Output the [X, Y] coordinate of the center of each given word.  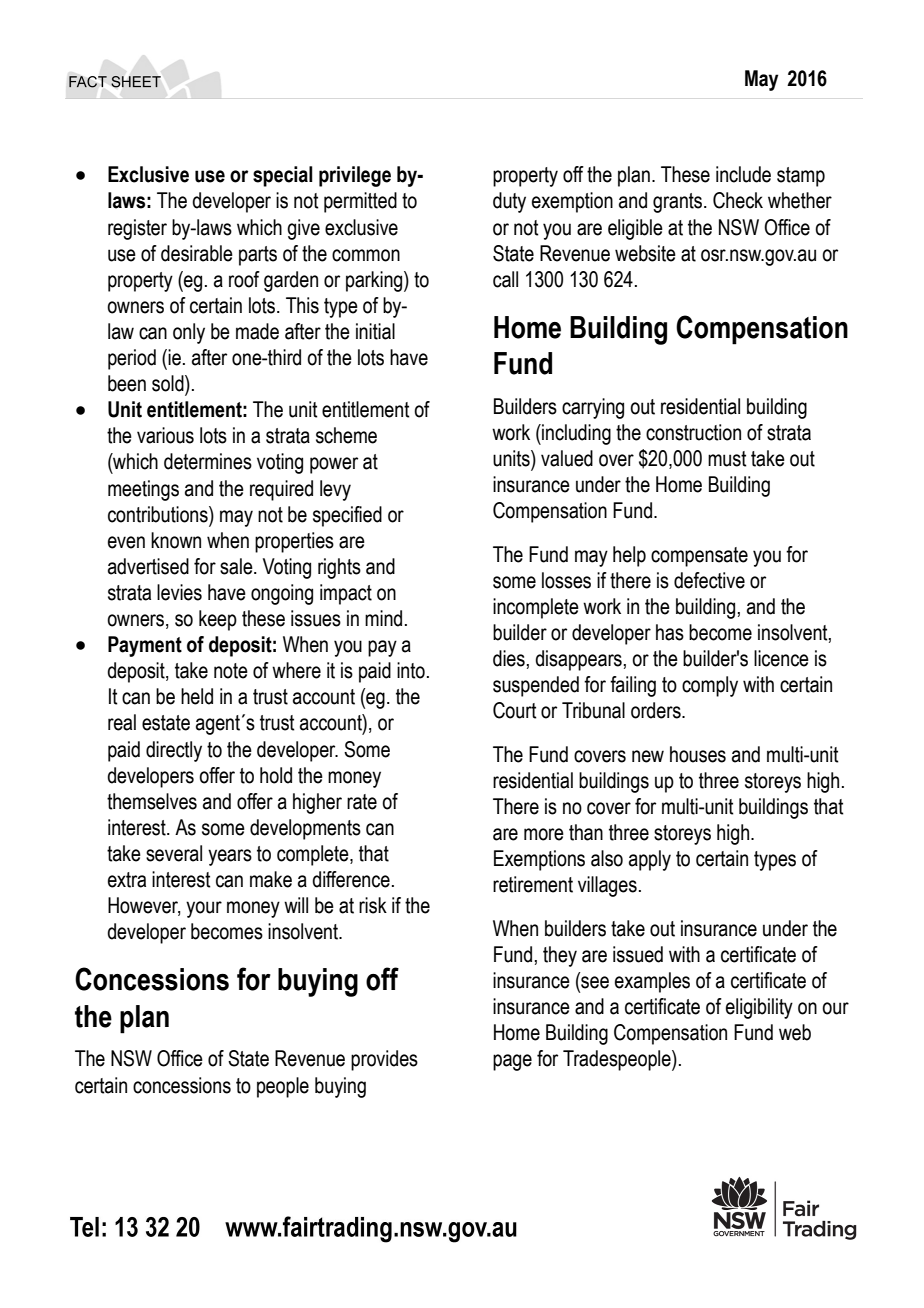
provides [384, 1060]
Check [738, 200]
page [512, 1062]
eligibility [759, 1008]
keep [218, 620]
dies [509, 658]
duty [509, 202]
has [670, 632]
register [137, 229]
